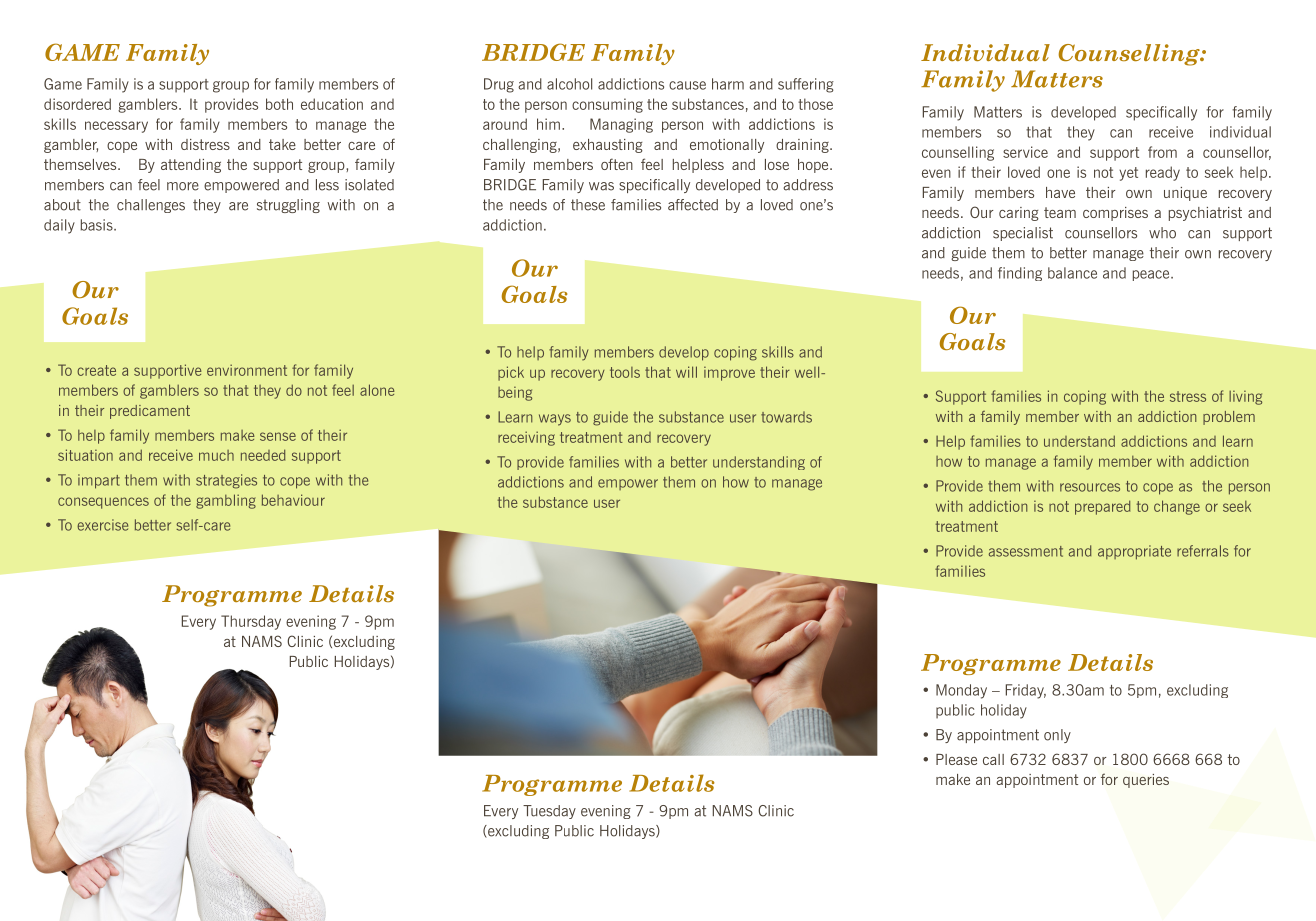  Describe the element at coordinates (97, 225) in the image. I see `basis` at that location.
